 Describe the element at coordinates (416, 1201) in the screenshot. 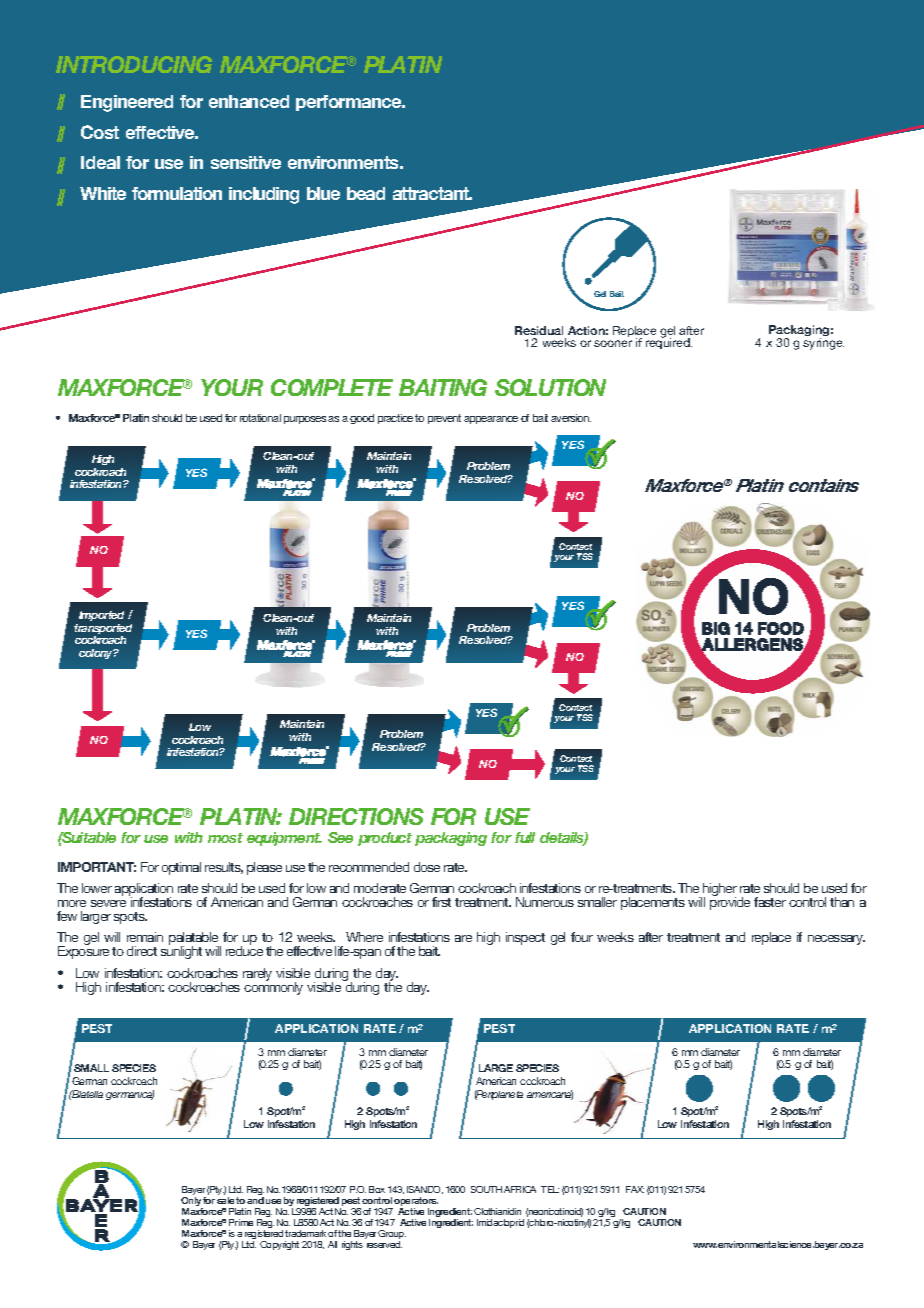

I see `operators` at that location.
